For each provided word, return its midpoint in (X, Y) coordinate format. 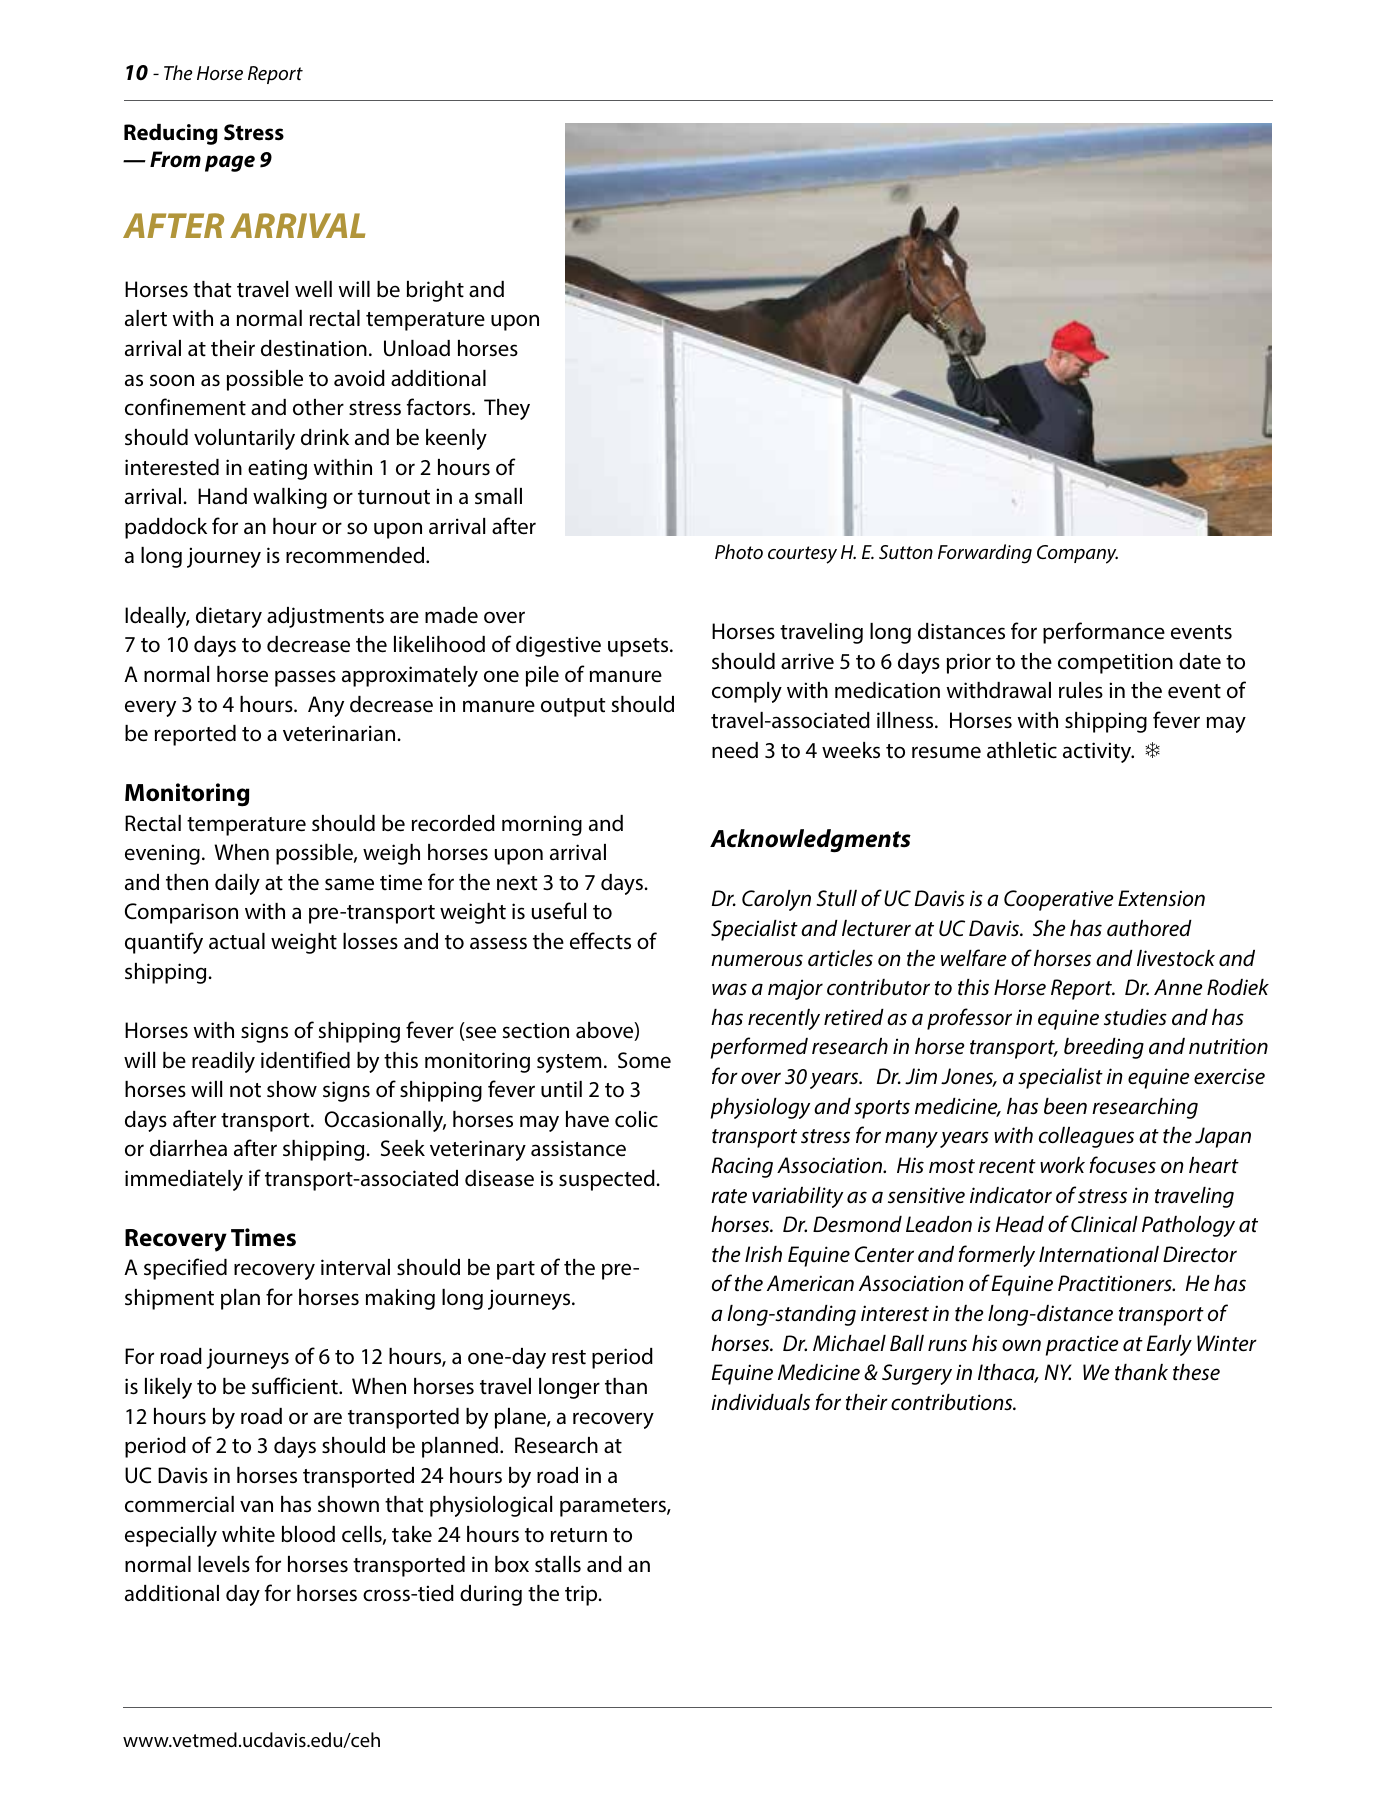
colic (636, 1119)
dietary (229, 617)
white (248, 1534)
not (245, 1090)
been (1065, 1106)
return (579, 1535)
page (230, 163)
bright (435, 291)
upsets (639, 647)
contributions (953, 1402)
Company (1077, 554)
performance (1104, 633)
